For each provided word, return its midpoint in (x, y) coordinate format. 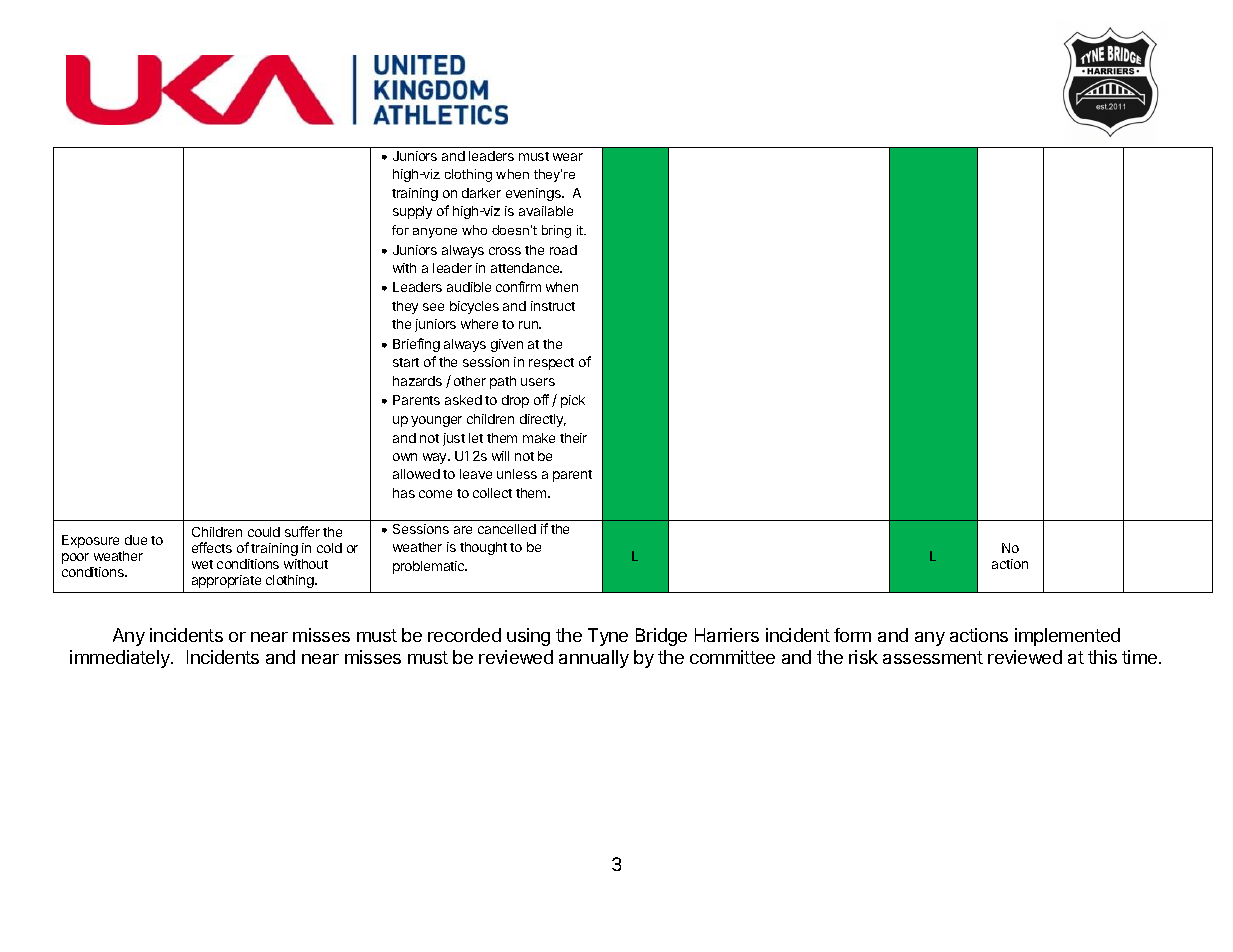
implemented (1067, 637)
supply (412, 212)
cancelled (507, 529)
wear (568, 157)
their (573, 438)
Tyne (608, 637)
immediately (121, 659)
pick (573, 401)
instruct (553, 306)
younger (436, 421)
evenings (534, 194)
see (433, 307)
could (264, 532)
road (563, 250)
